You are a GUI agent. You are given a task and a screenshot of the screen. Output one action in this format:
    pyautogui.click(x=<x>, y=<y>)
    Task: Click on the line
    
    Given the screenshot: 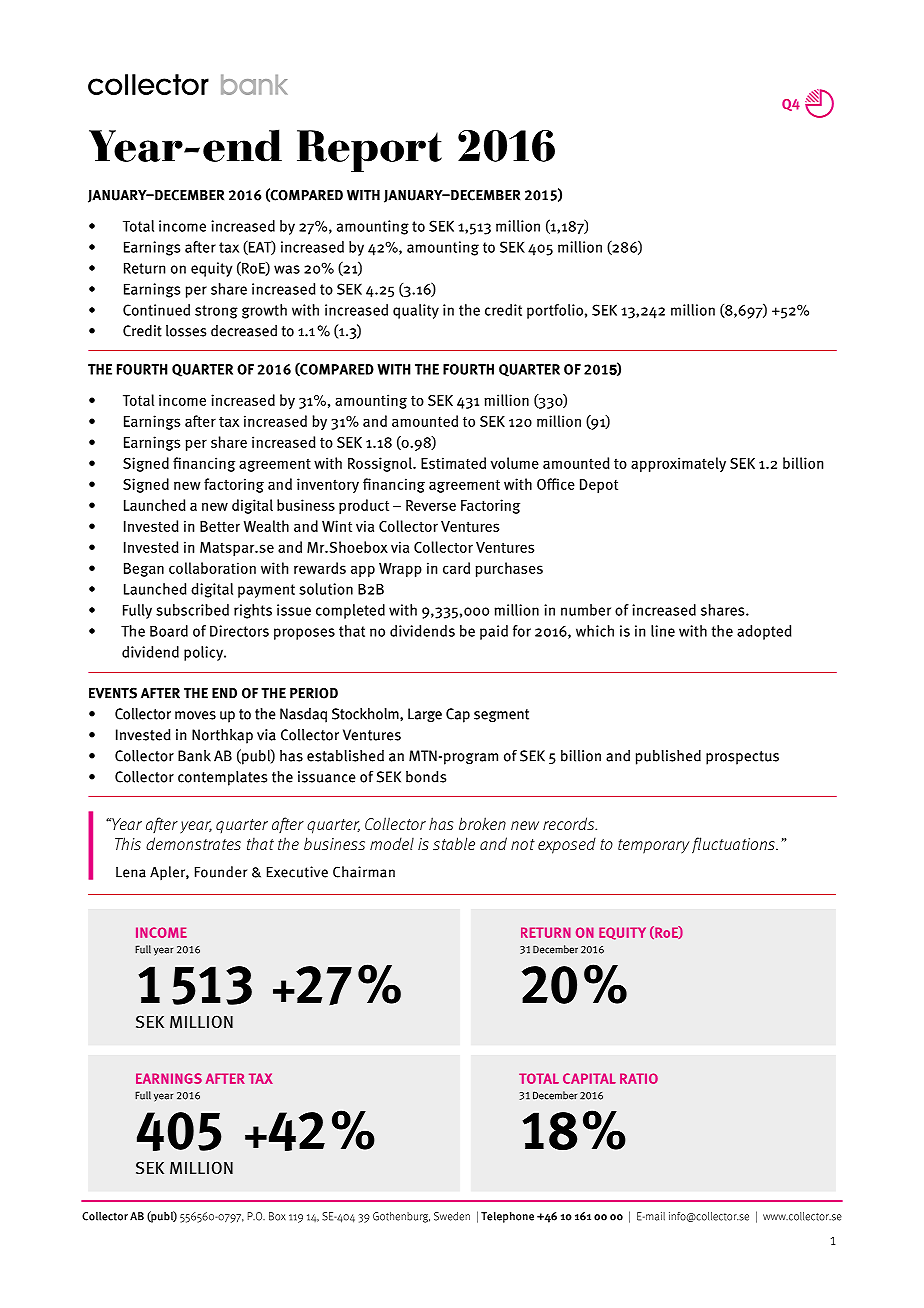 What is the action you would take?
    pyautogui.click(x=663, y=631)
